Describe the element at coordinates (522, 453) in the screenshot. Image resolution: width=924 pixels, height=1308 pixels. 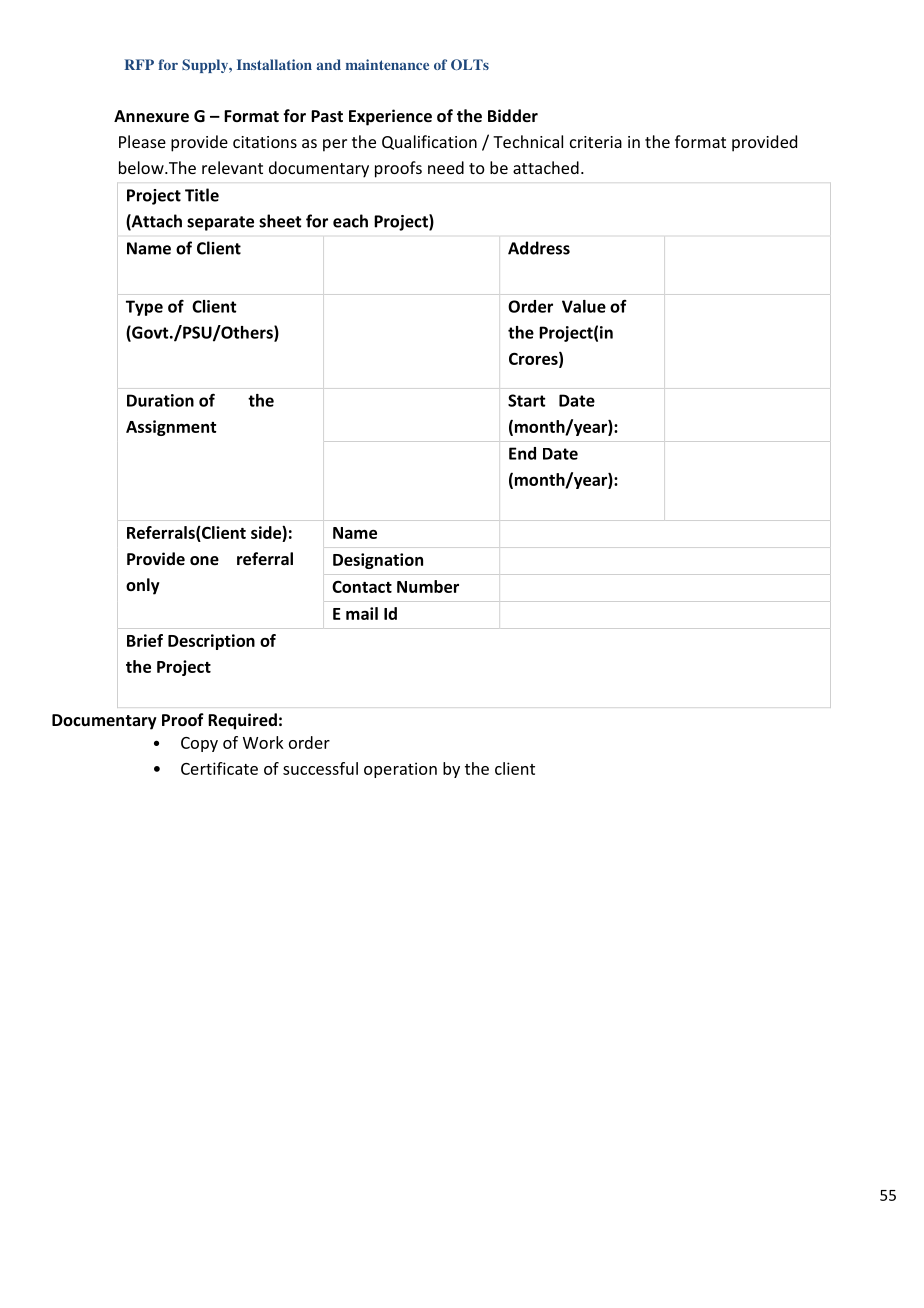
I see `End` at that location.
